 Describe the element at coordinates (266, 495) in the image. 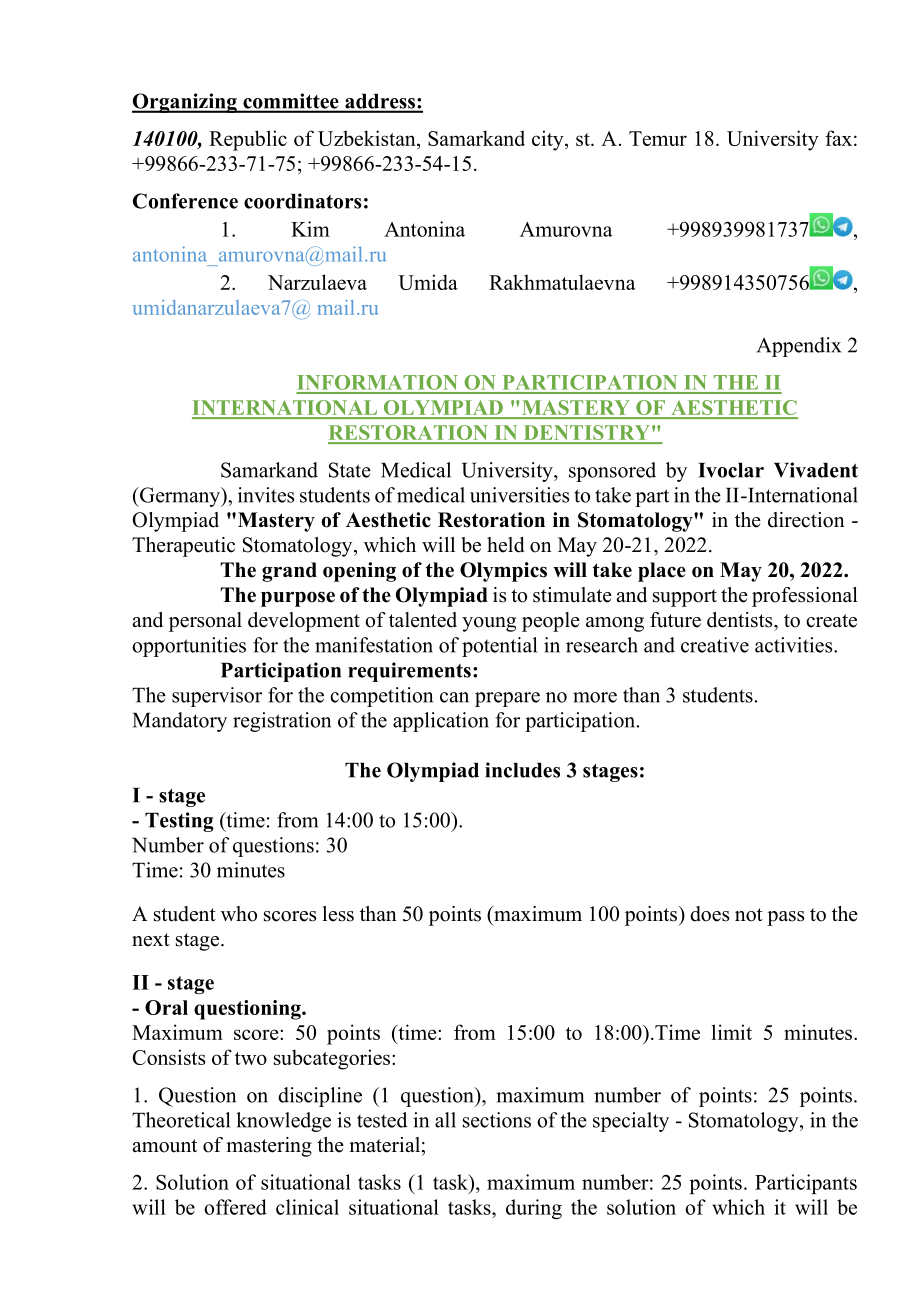

I see `invites` at that location.
